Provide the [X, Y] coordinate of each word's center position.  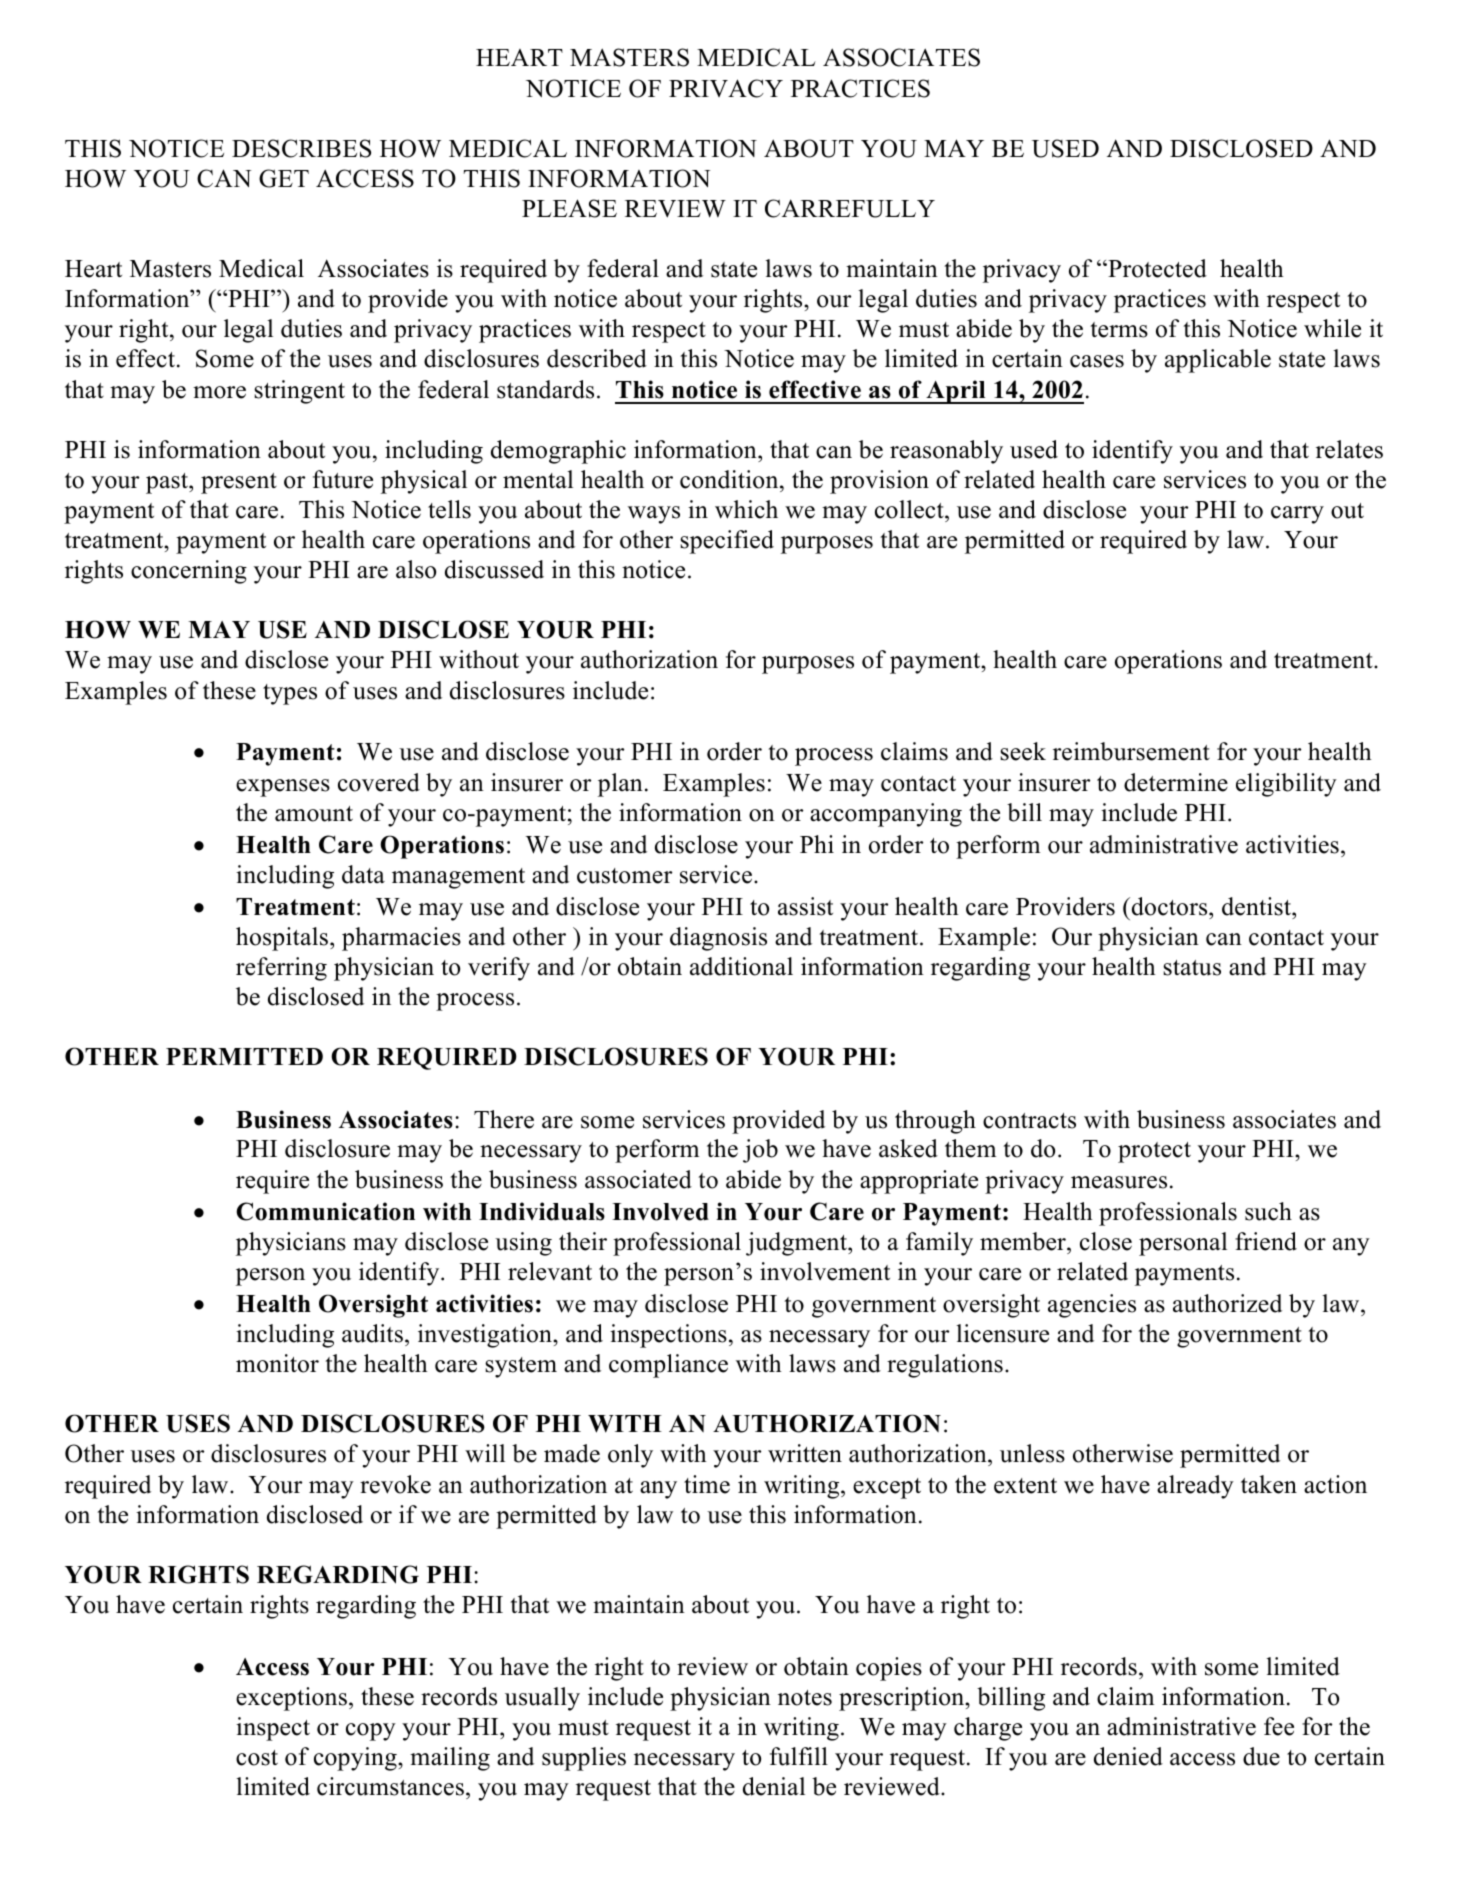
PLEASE [569, 208]
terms [1119, 330]
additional [741, 966]
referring [281, 969]
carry [1297, 515]
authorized [1227, 1303]
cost [257, 1758]
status [1192, 968]
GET [284, 178]
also [416, 569]
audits [372, 1333]
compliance [668, 1366]
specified [727, 542]
